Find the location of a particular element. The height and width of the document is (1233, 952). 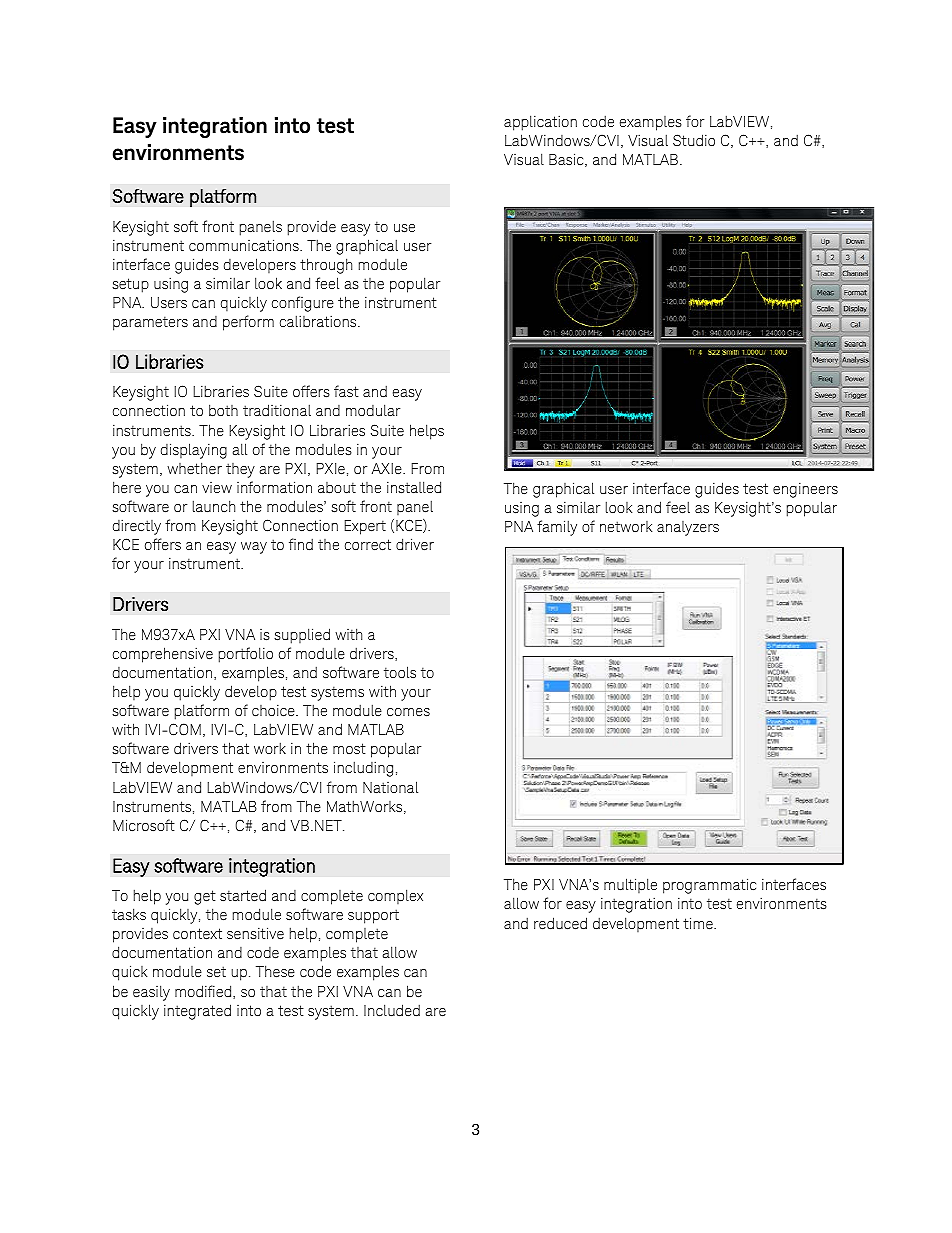

application is located at coordinates (540, 123).
